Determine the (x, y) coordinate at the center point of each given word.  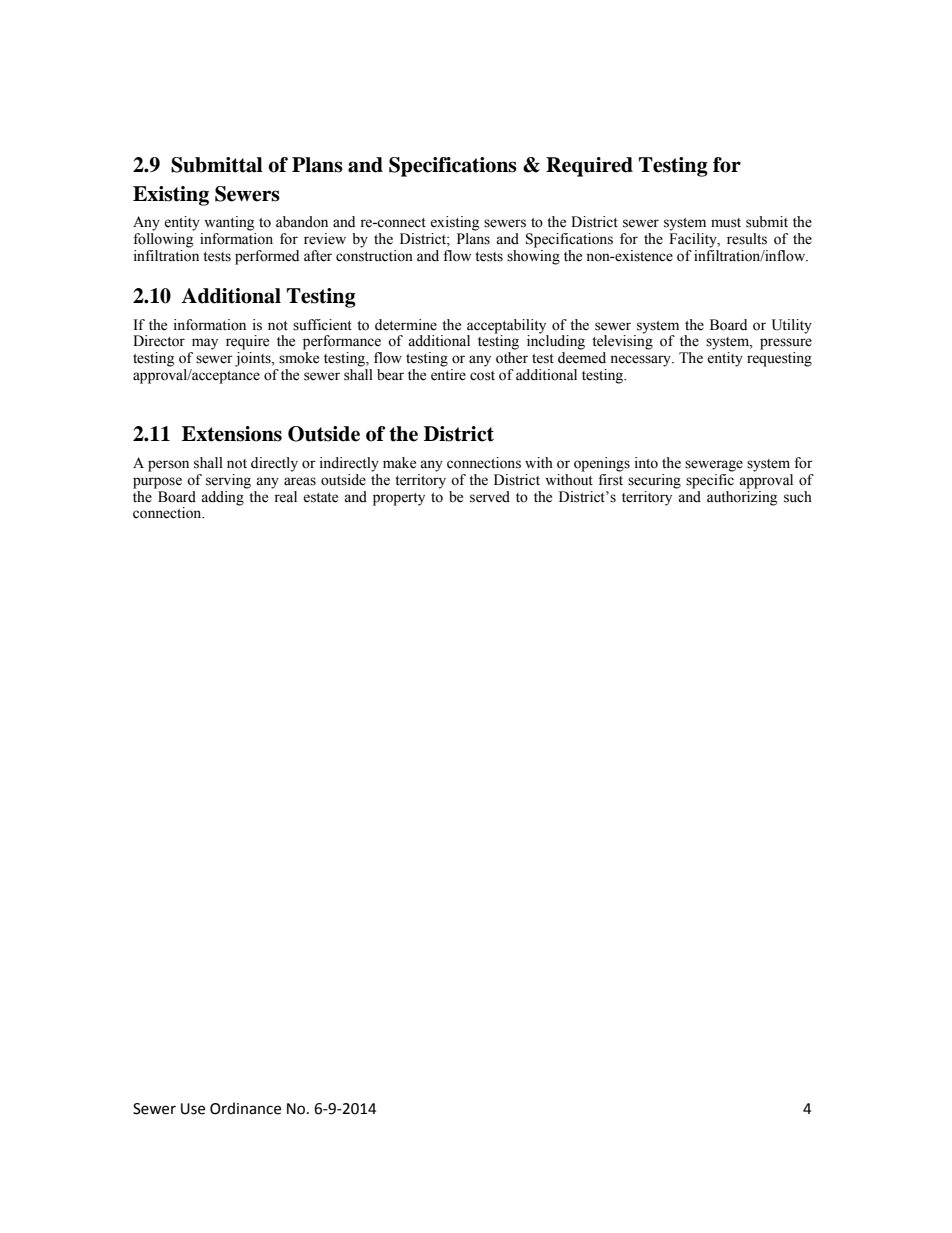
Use (193, 1109)
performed (267, 257)
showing (533, 256)
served (490, 497)
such (798, 497)
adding (223, 497)
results (747, 239)
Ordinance (245, 1108)
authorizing (742, 497)
